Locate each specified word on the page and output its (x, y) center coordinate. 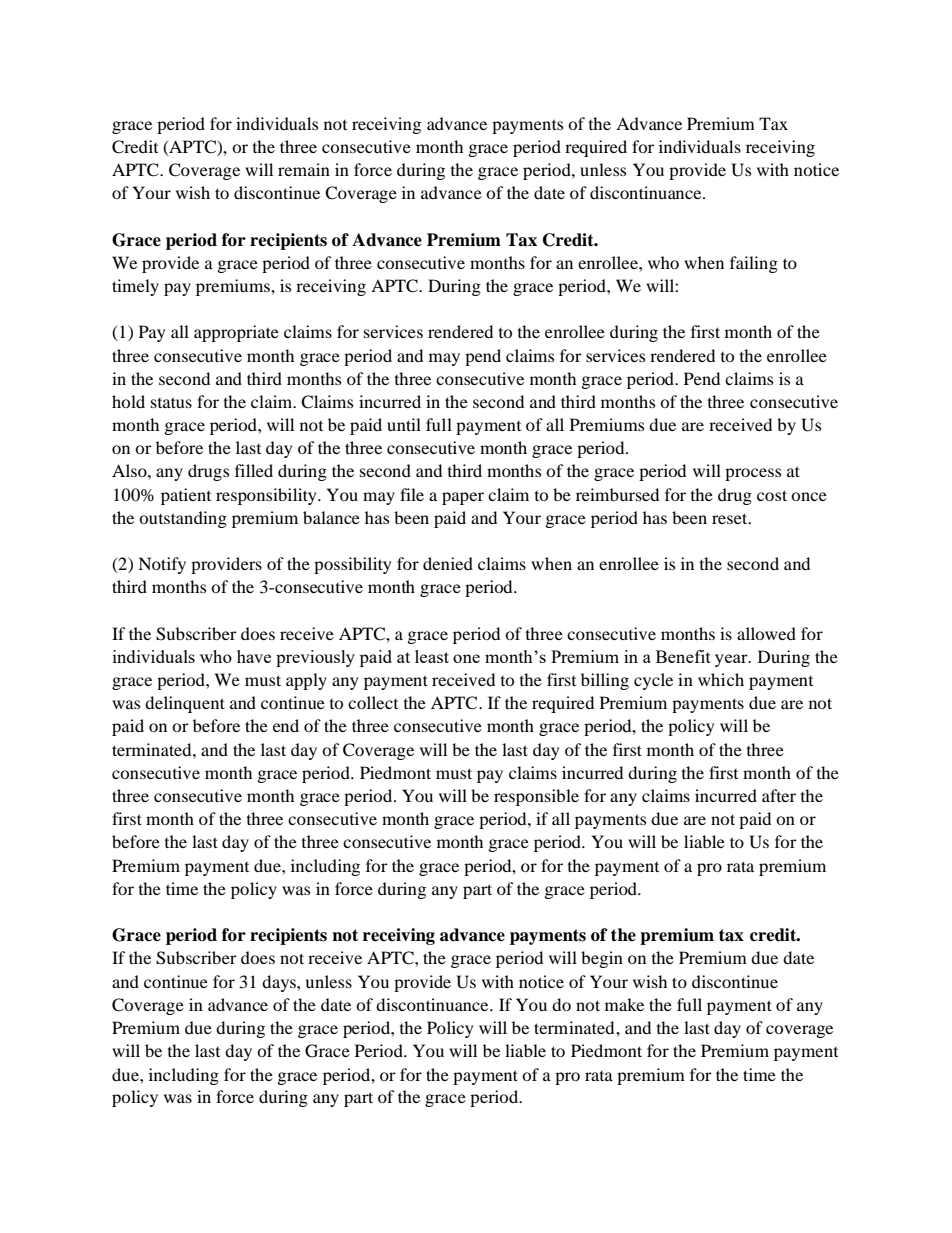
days (280, 983)
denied (448, 563)
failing (754, 264)
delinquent (185, 704)
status (171, 402)
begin (602, 959)
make (624, 1004)
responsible (536, 797)
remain (304, 169)
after (779, 795)
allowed (766, 633)
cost (772, 495)
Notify (162, 565)
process (753, 474)
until (404, 424)
